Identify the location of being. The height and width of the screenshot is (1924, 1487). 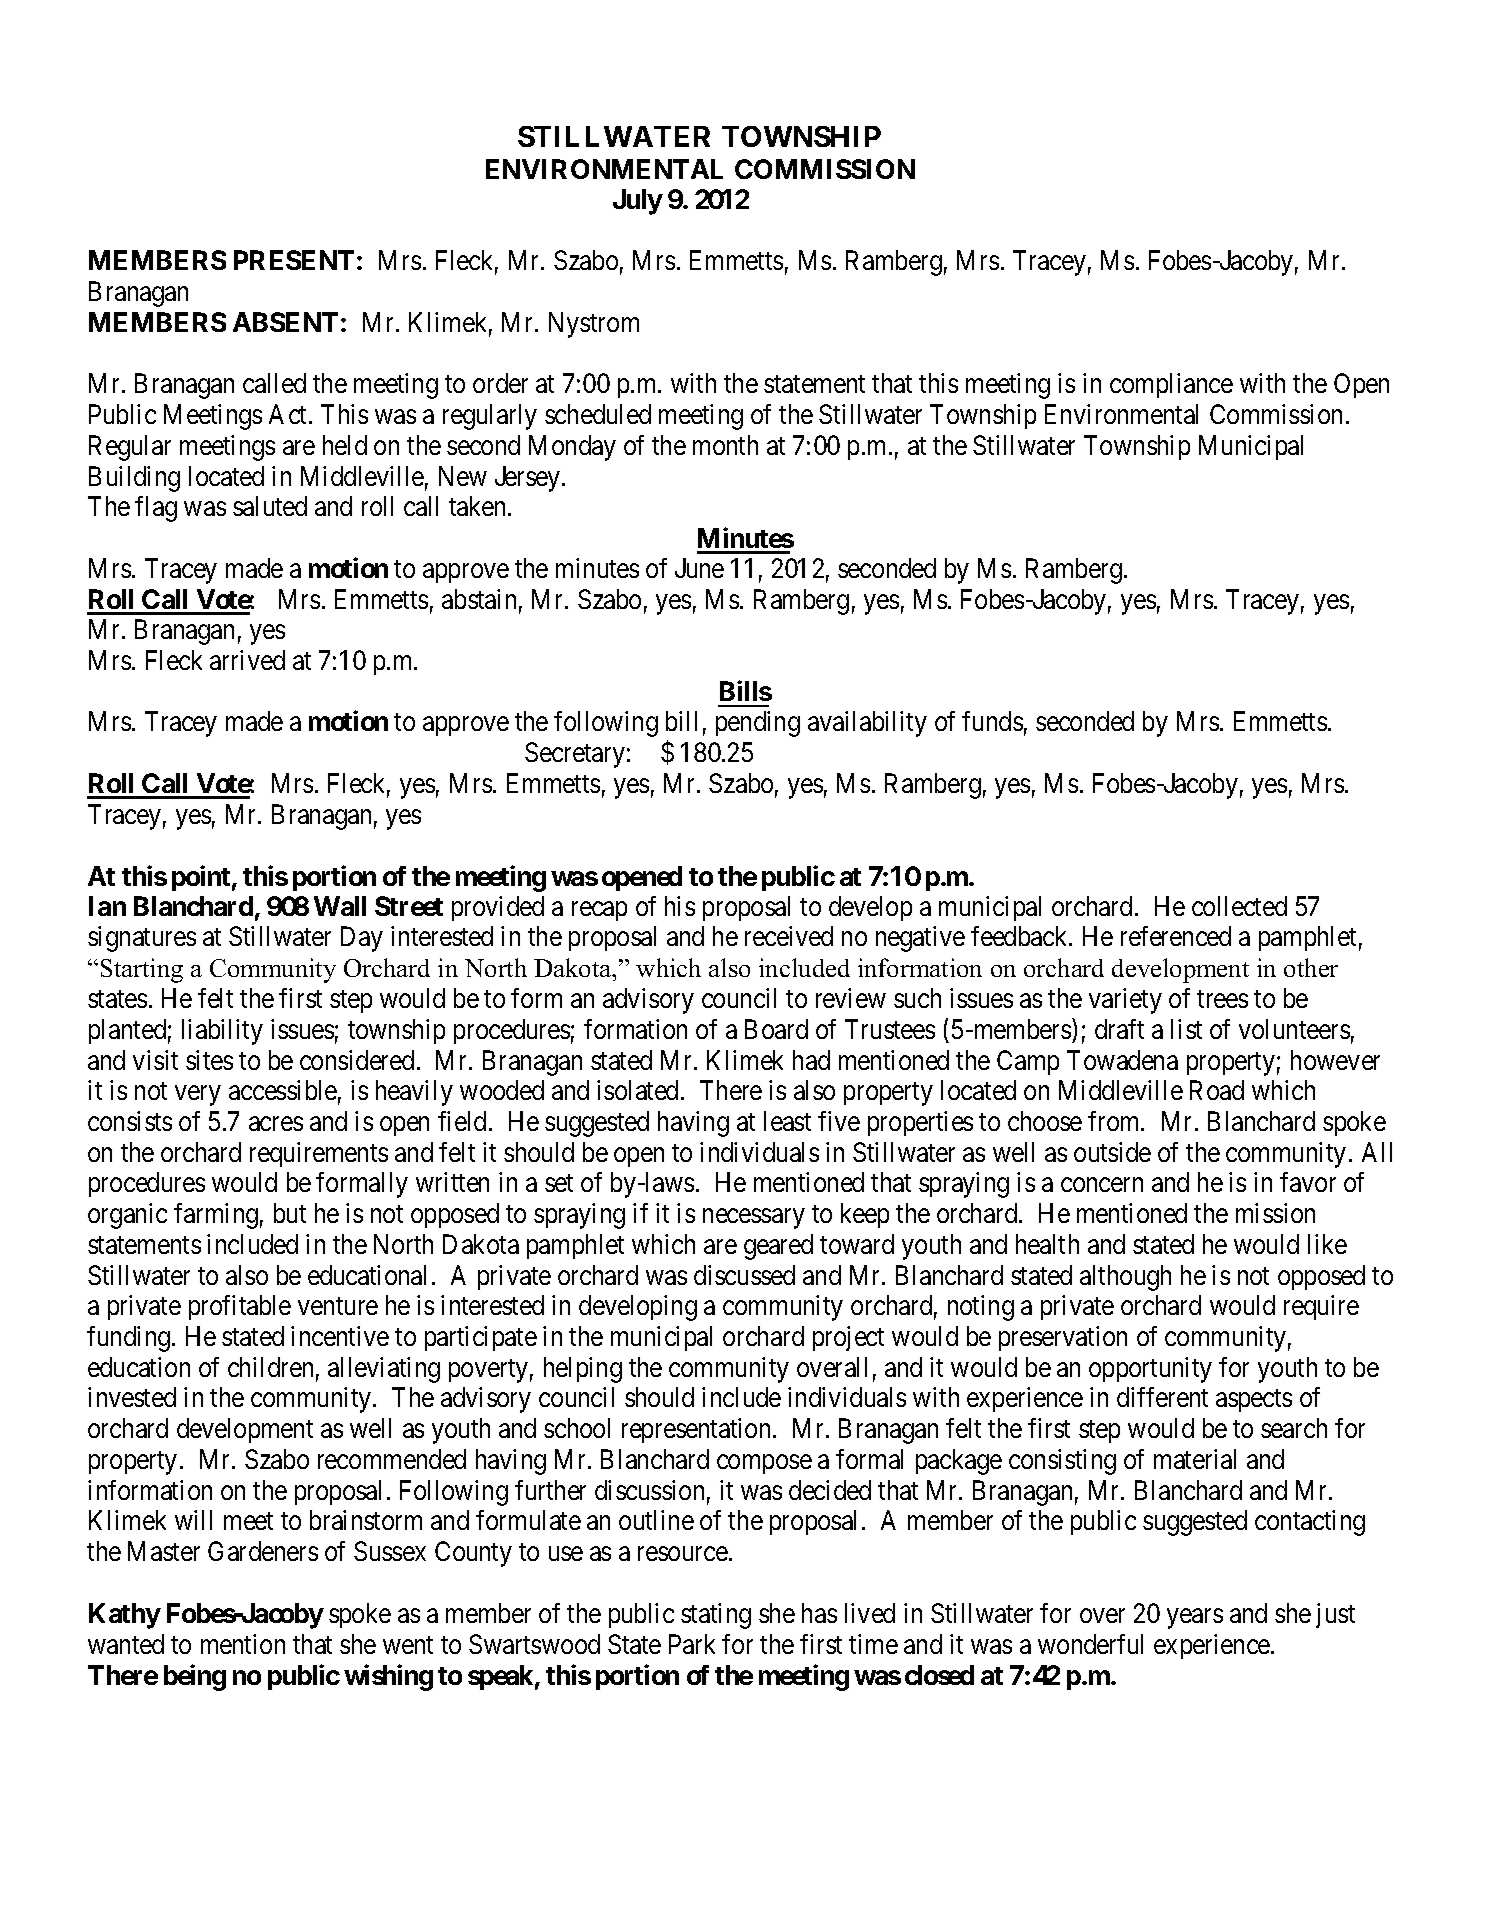
(195, 1677).
